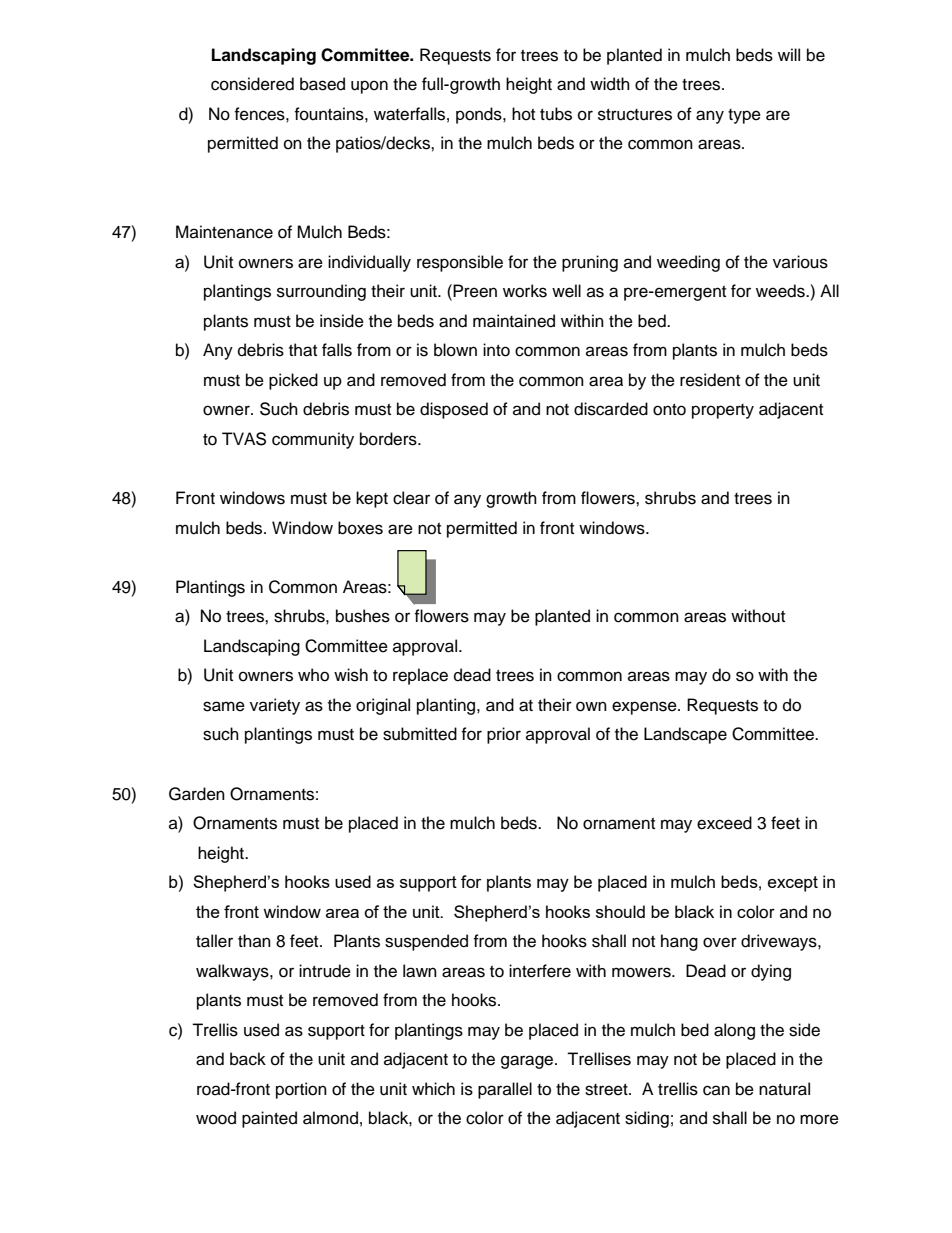 The height and width of the page is (1233, 952). Describe the element at coordinates (420, 676) in the page. I see `replace` at that location.
